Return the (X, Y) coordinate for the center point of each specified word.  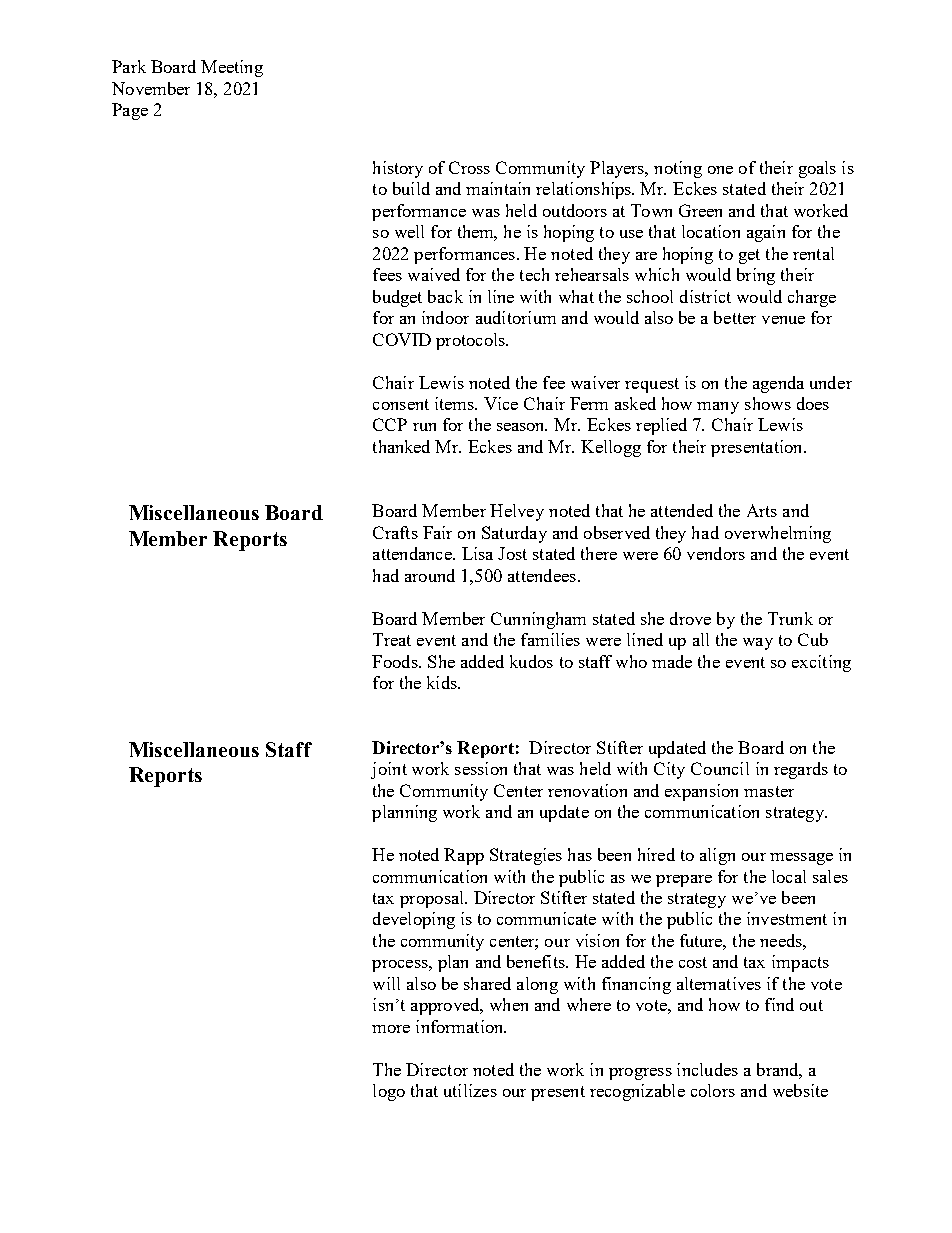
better (735, 317)
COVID (402, 339)
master (769, 791)
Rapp (464, 856)
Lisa (477, 553)
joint (389, 770)
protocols (471, 341)
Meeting (232, 68)
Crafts (395, 532)
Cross (469, 167)
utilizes (470, 1090)
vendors (716, 553)
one (720, 170)
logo (389, 1092)
